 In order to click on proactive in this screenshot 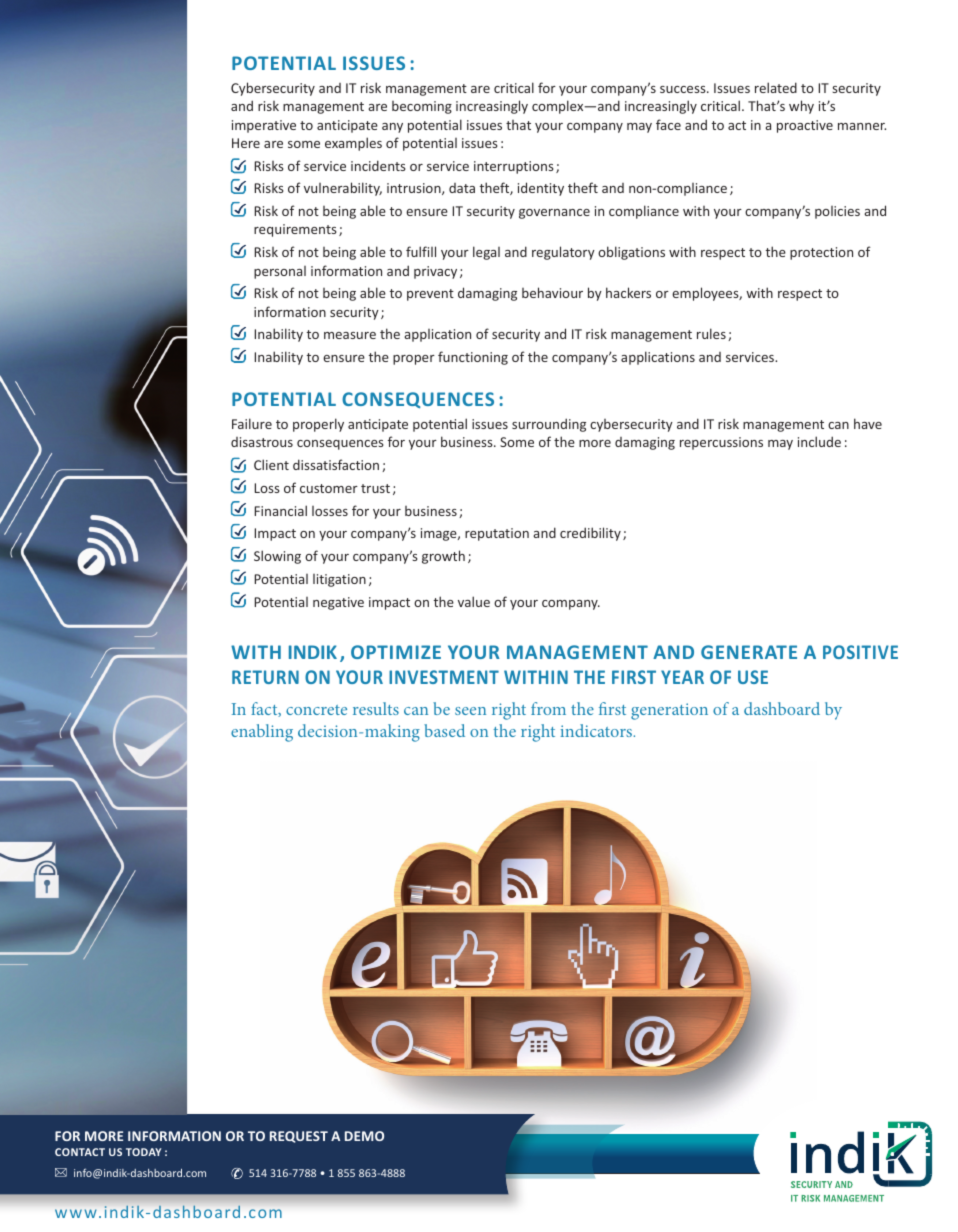, I will do `click(805, 126)`.
